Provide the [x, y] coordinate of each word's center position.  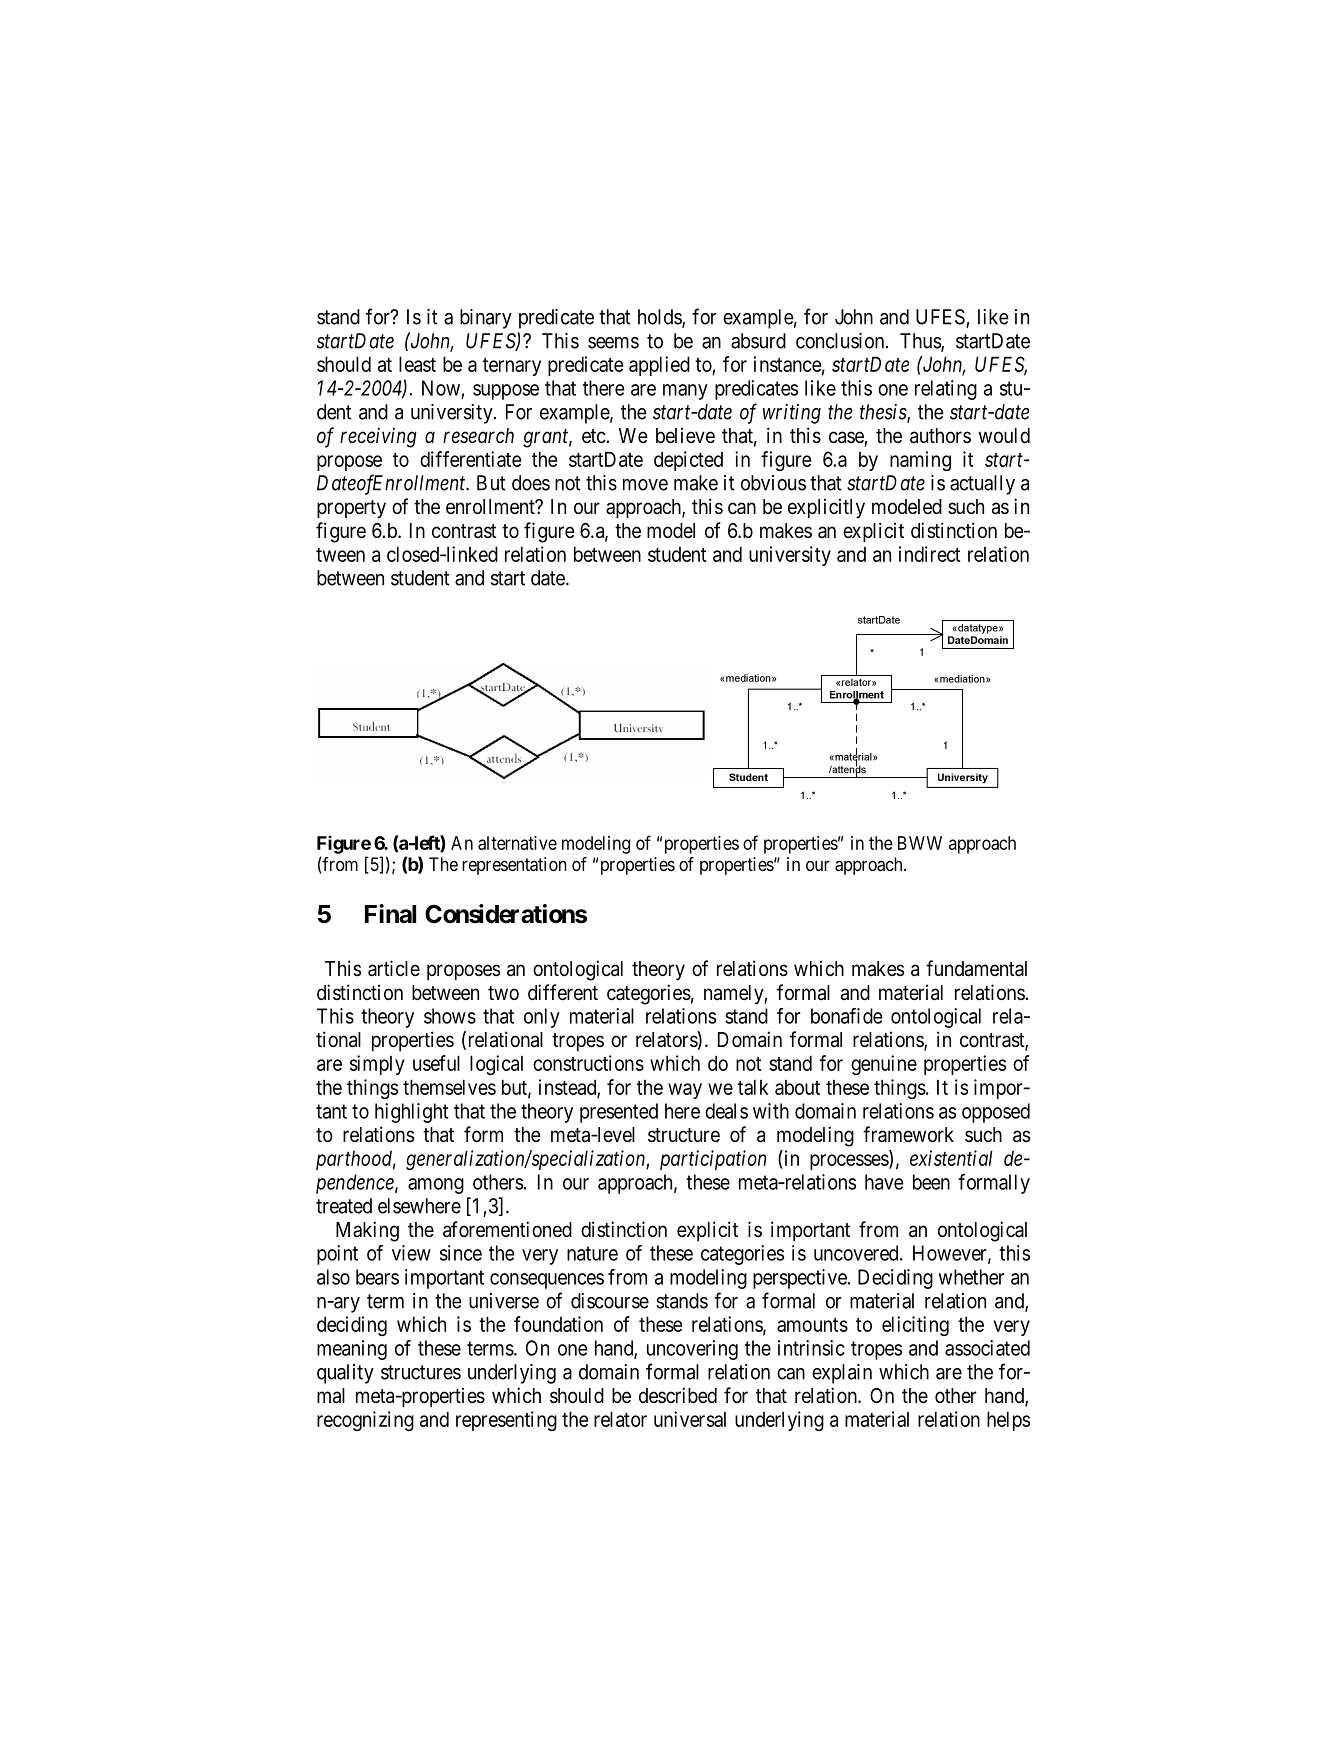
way [685, 1091]
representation [514, 866]
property [351, 509]
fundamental [976, 968]
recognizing [365, 1421]
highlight [411, 1113]
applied [659, 366]
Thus [921, 342]
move [645, 485]
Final [390, 914]
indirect [930, 554]
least [417, 364]
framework [908, 1134]
